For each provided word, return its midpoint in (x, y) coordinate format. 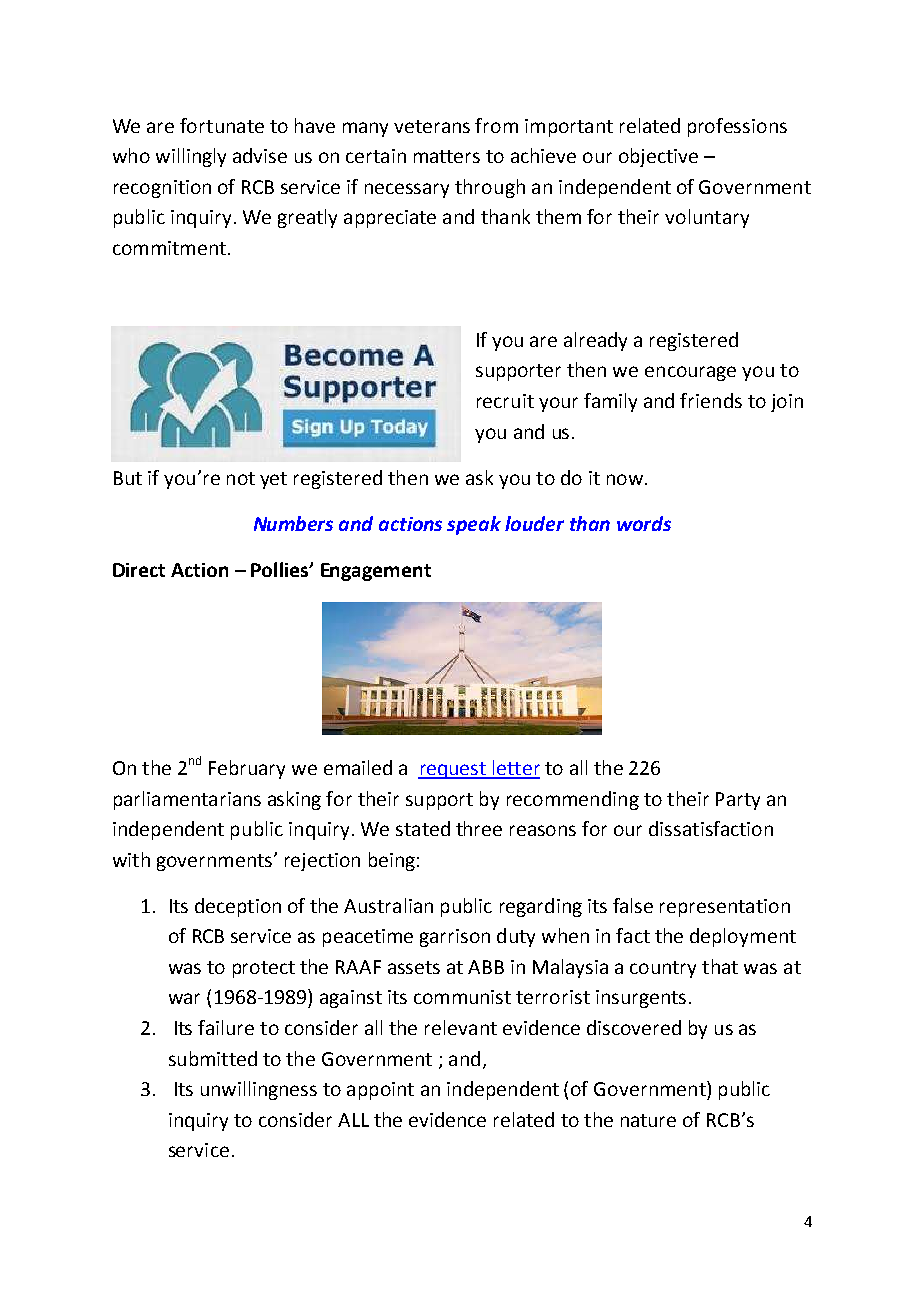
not (241, 478)
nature (648, 1120)
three (479, 828)
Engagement (376, 572)
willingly (191, 157)
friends (711, 400)
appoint (380, 1091)
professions (737, 127)
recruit (505, 401)
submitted (213, 1058)
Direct (139, 570)
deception (238, 907)
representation (725, 908)
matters (447, 156)
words (644, 523)
